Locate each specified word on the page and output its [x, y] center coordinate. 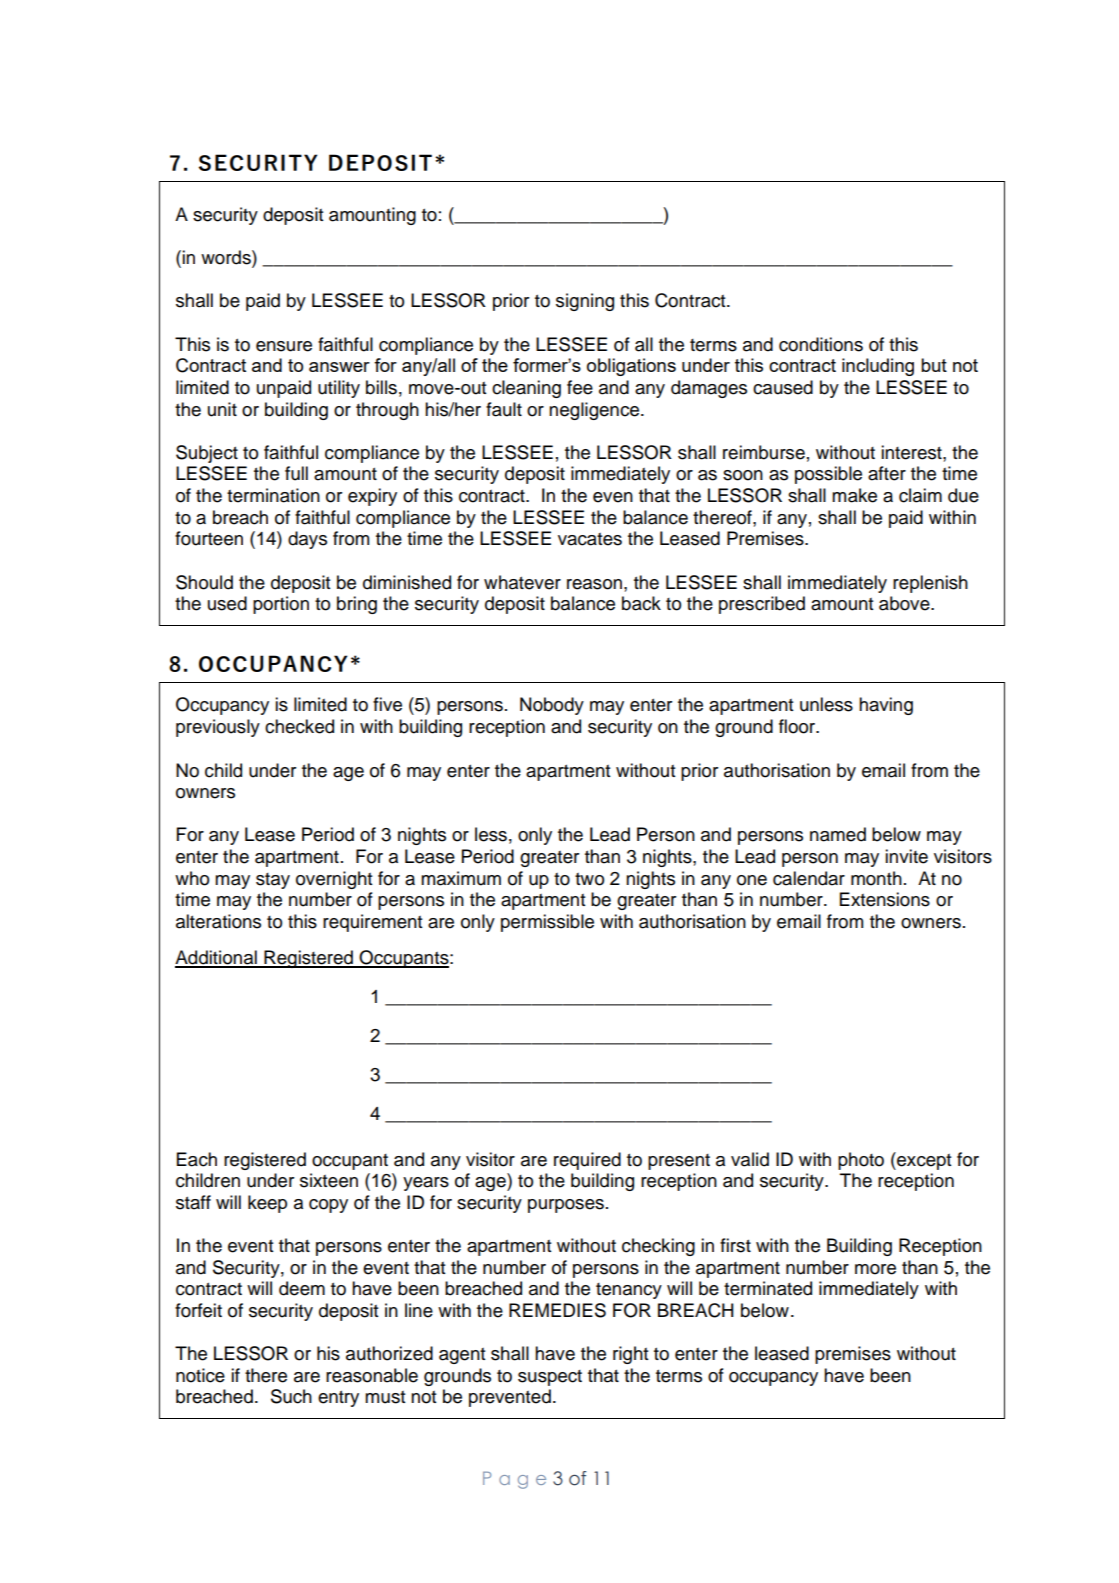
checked [299, 726]
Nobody [552, 706]
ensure [284, 346]
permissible [547, 923]
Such [291, 1396]
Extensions [885, 899]
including [878, 367]
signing [585, 302]
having [886, 706]
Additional [217, 958]
